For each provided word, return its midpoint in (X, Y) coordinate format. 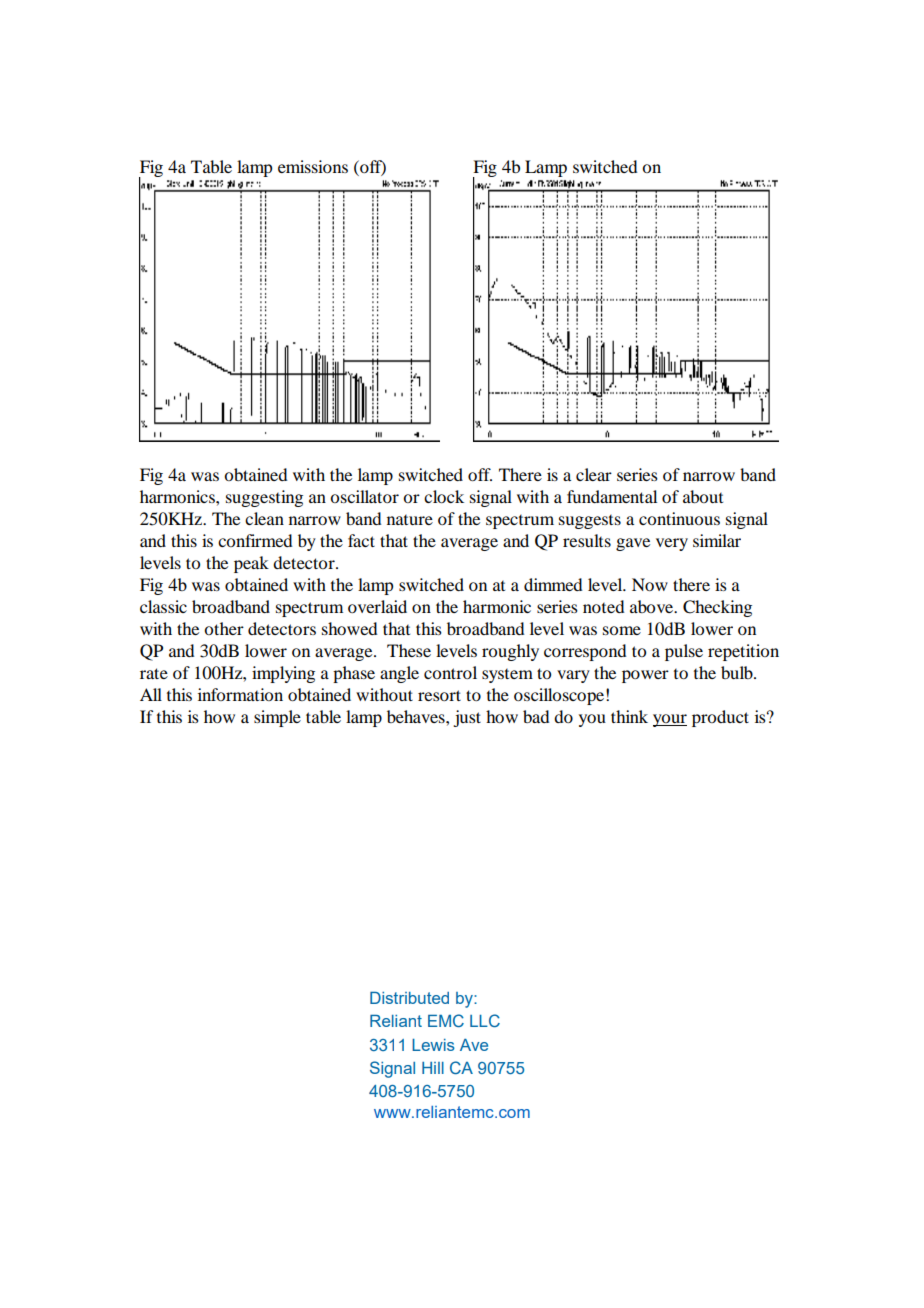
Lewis (433, 1045)
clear (594, 474)
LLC (485, 1020)
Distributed (409, 998)
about (703, 496)
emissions (313, 166)
